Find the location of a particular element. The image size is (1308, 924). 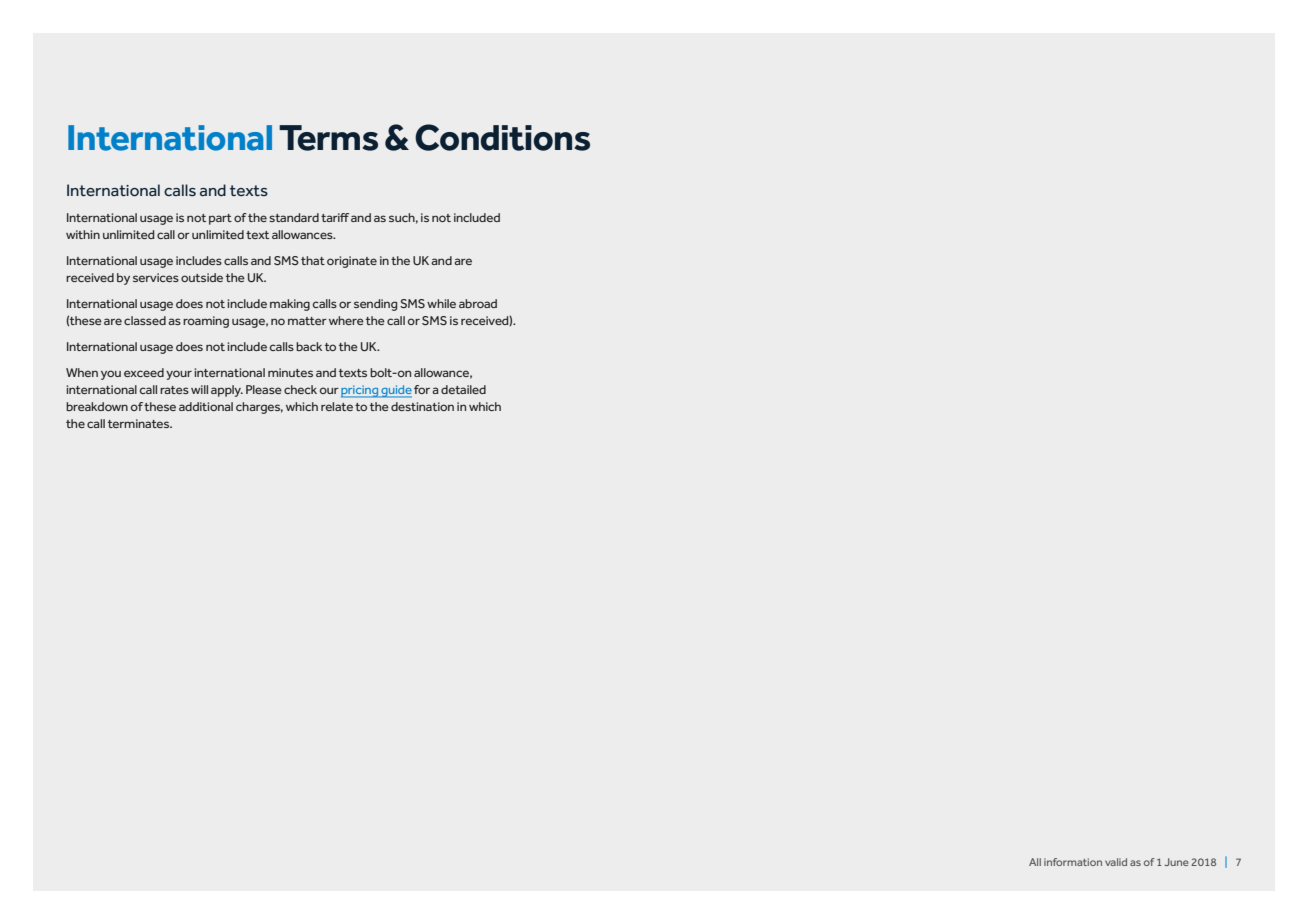

valid is located at coordinates (1116, 862).
